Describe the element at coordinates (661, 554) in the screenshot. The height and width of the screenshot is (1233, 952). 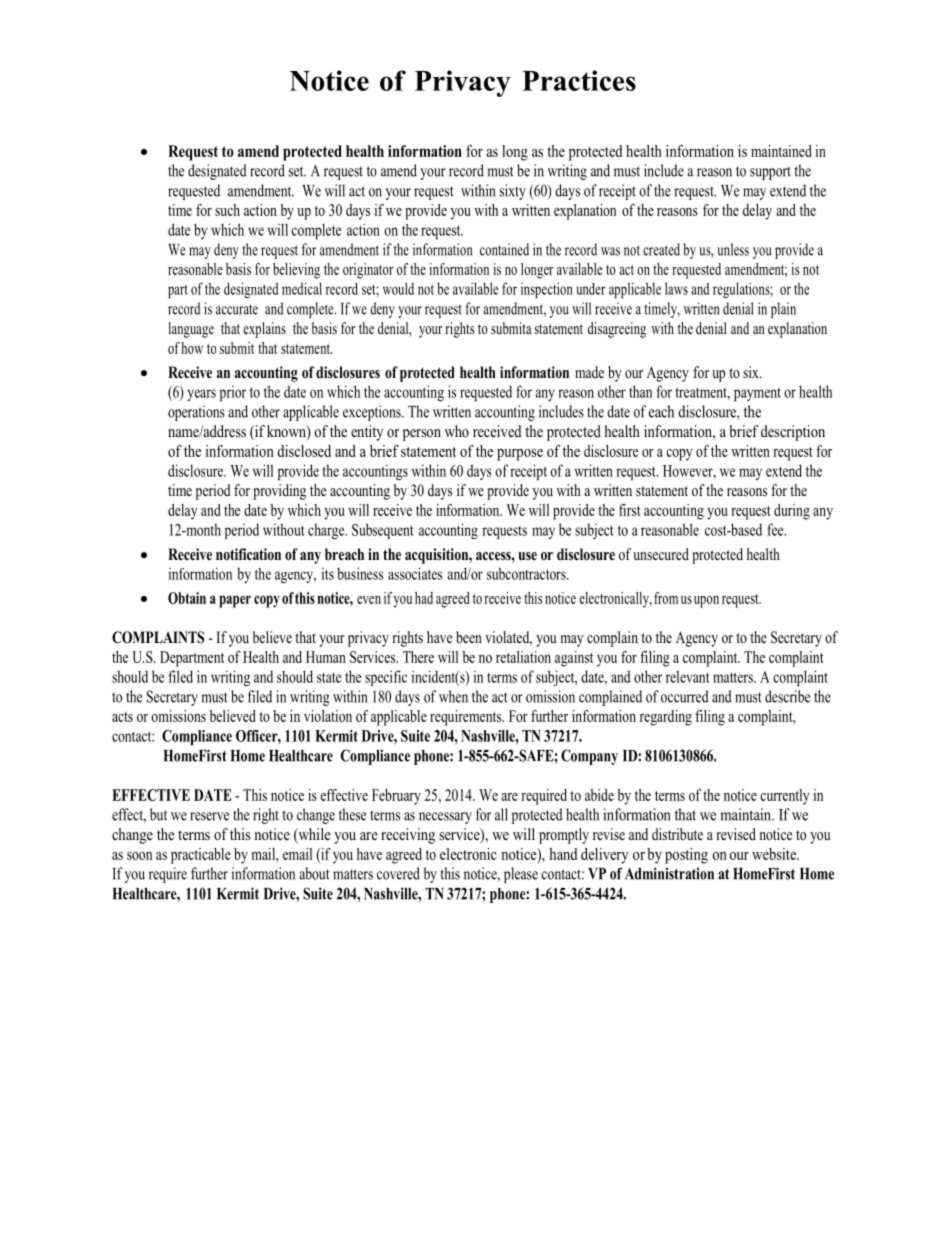
I see `unsecured` at that location.
